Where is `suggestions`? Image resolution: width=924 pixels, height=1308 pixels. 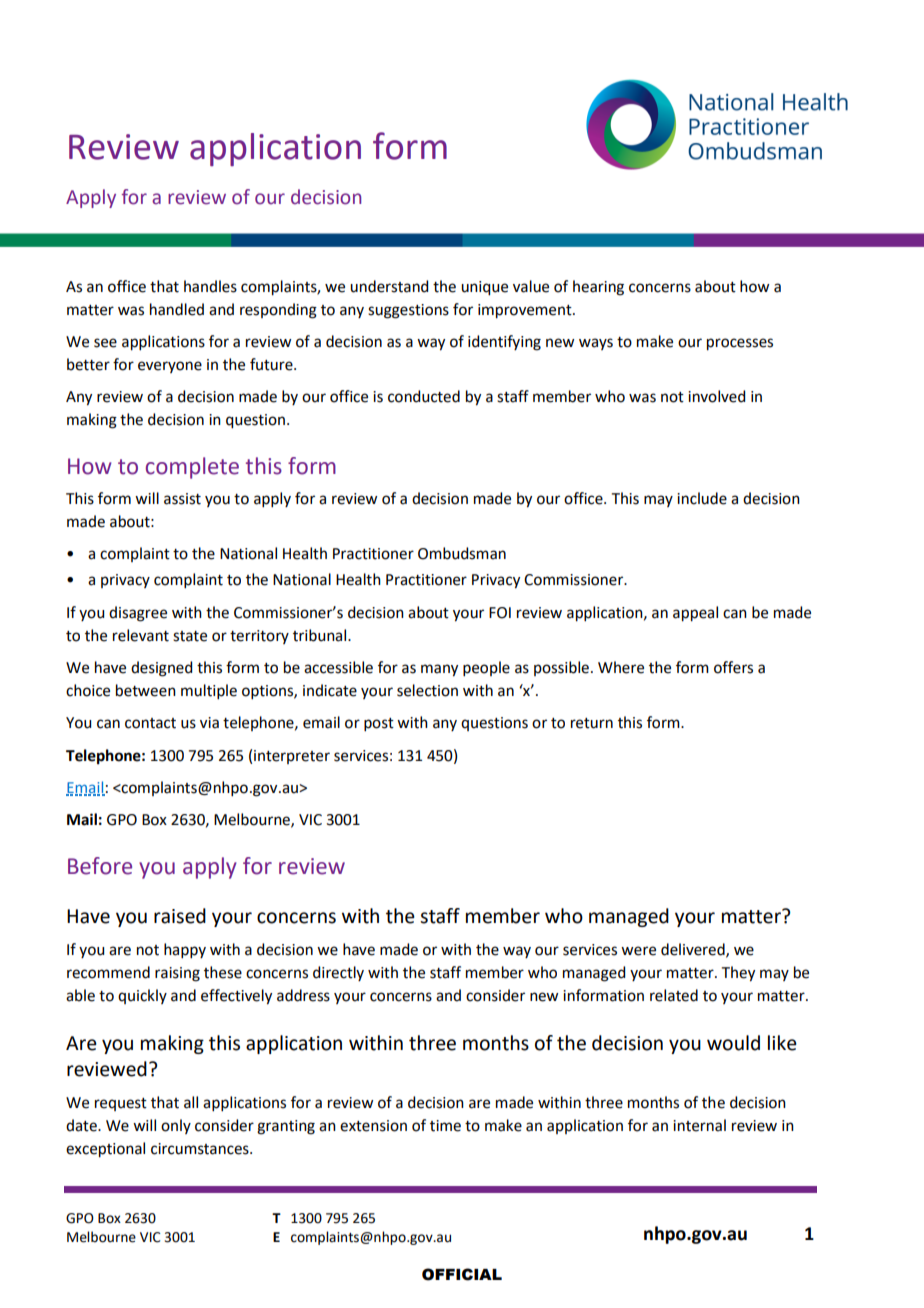
suggestions is located at coordinates (408, 311).
